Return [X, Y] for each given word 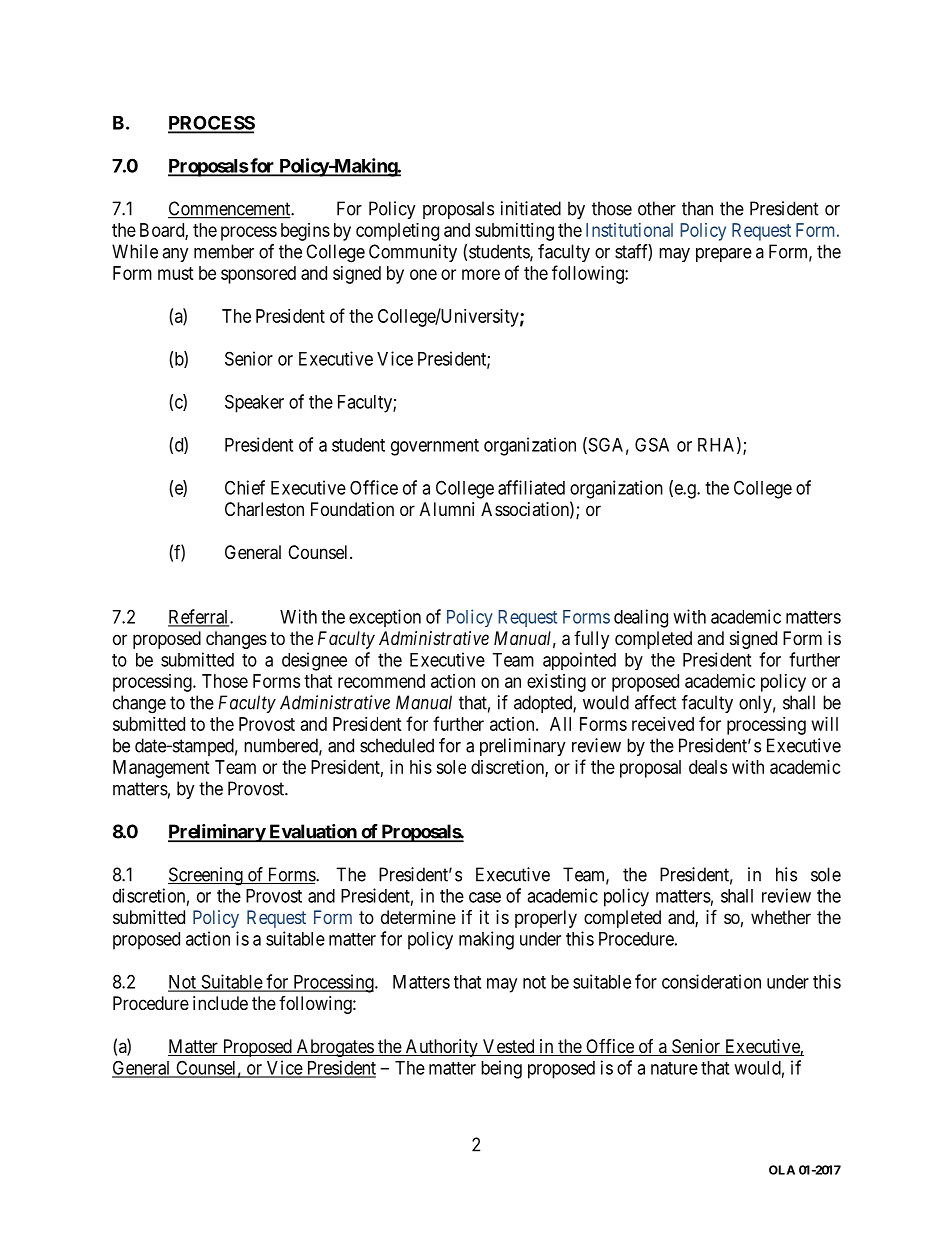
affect [656, 702]
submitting [514, 232]
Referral [199, 617]
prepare [724, 255]
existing [556, 683]
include [220, 1003]
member [224, 251]
